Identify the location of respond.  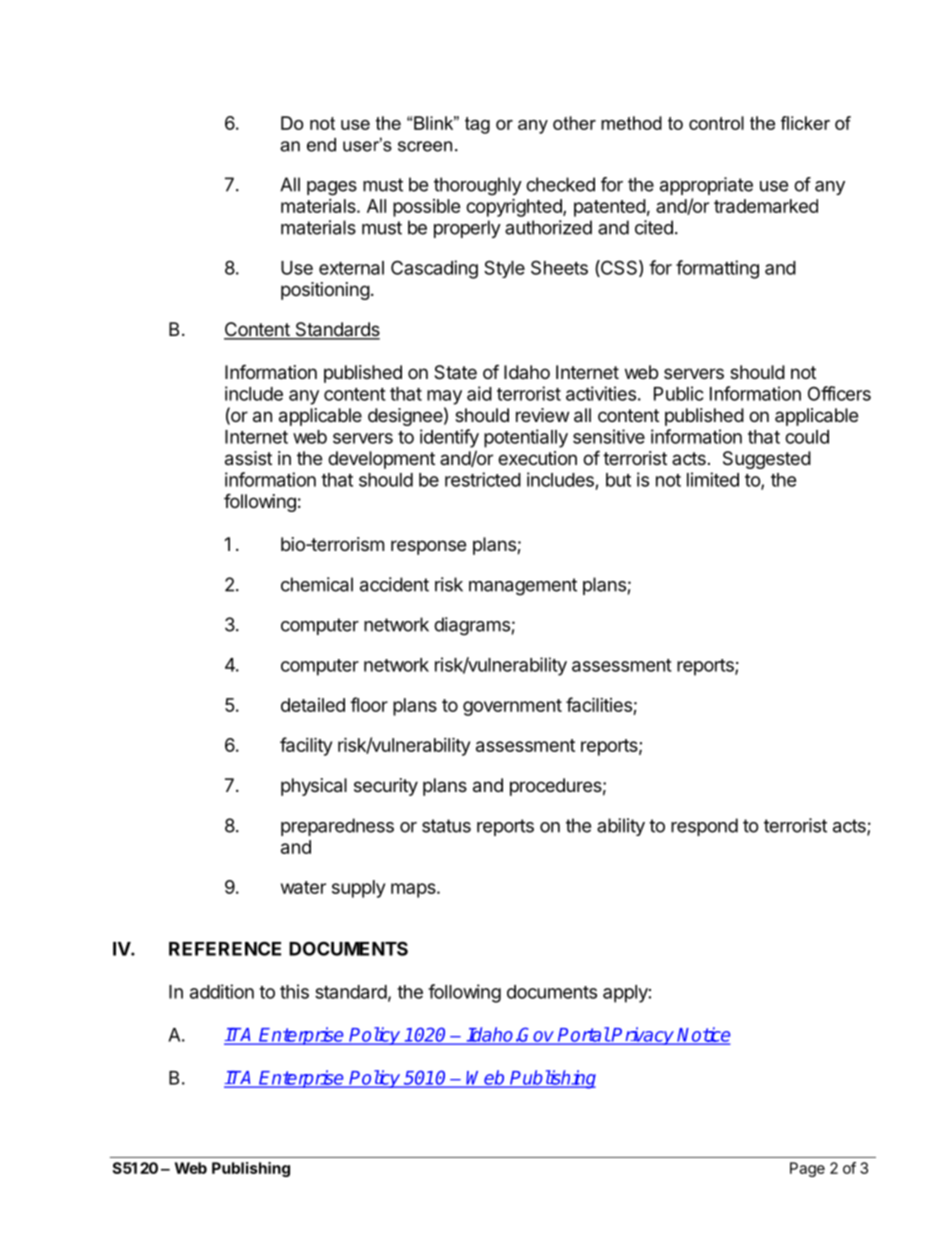
(704, 827).
